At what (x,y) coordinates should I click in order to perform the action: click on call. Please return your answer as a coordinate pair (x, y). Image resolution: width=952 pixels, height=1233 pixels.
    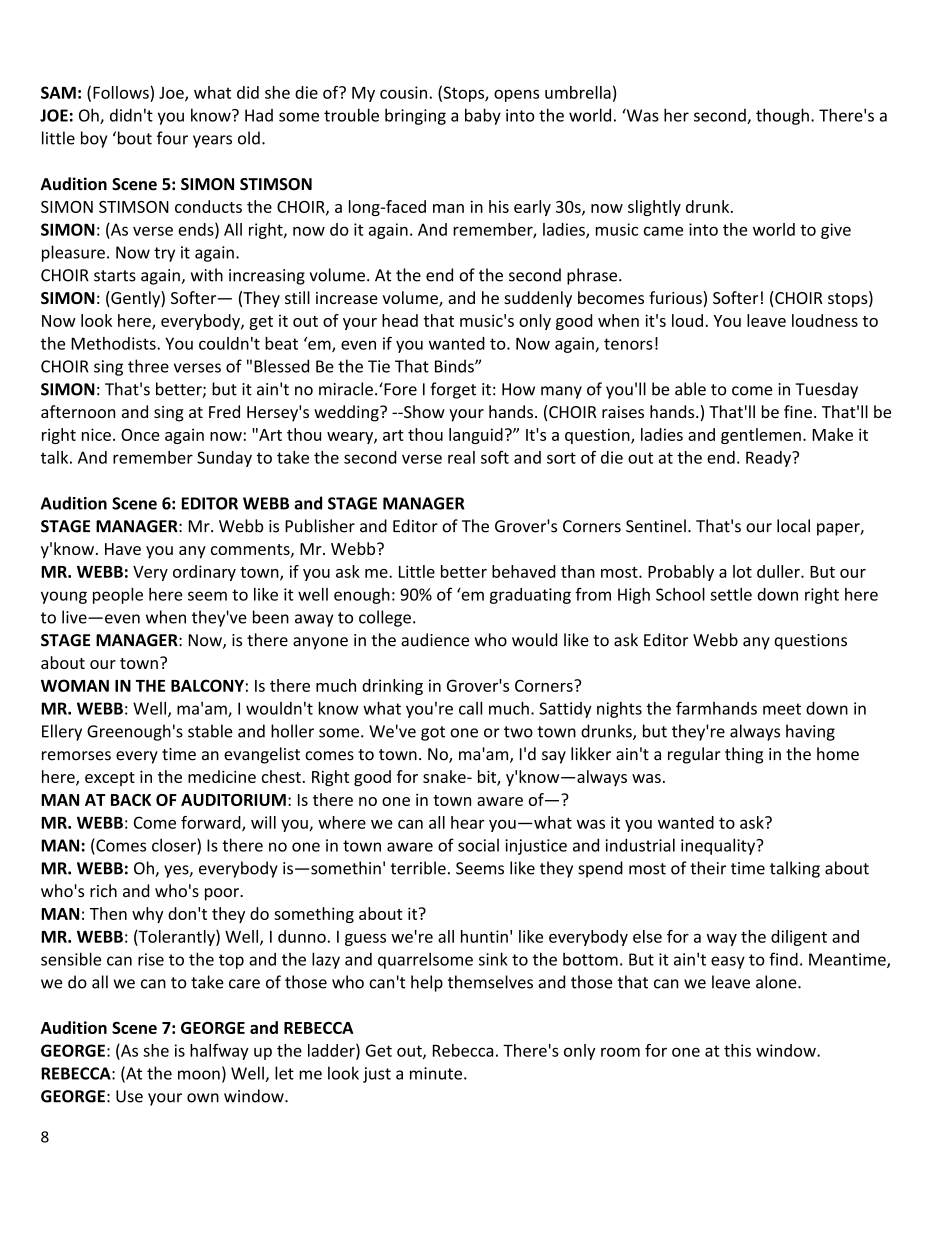
    Looking at the image, I should click on (470, 708).
